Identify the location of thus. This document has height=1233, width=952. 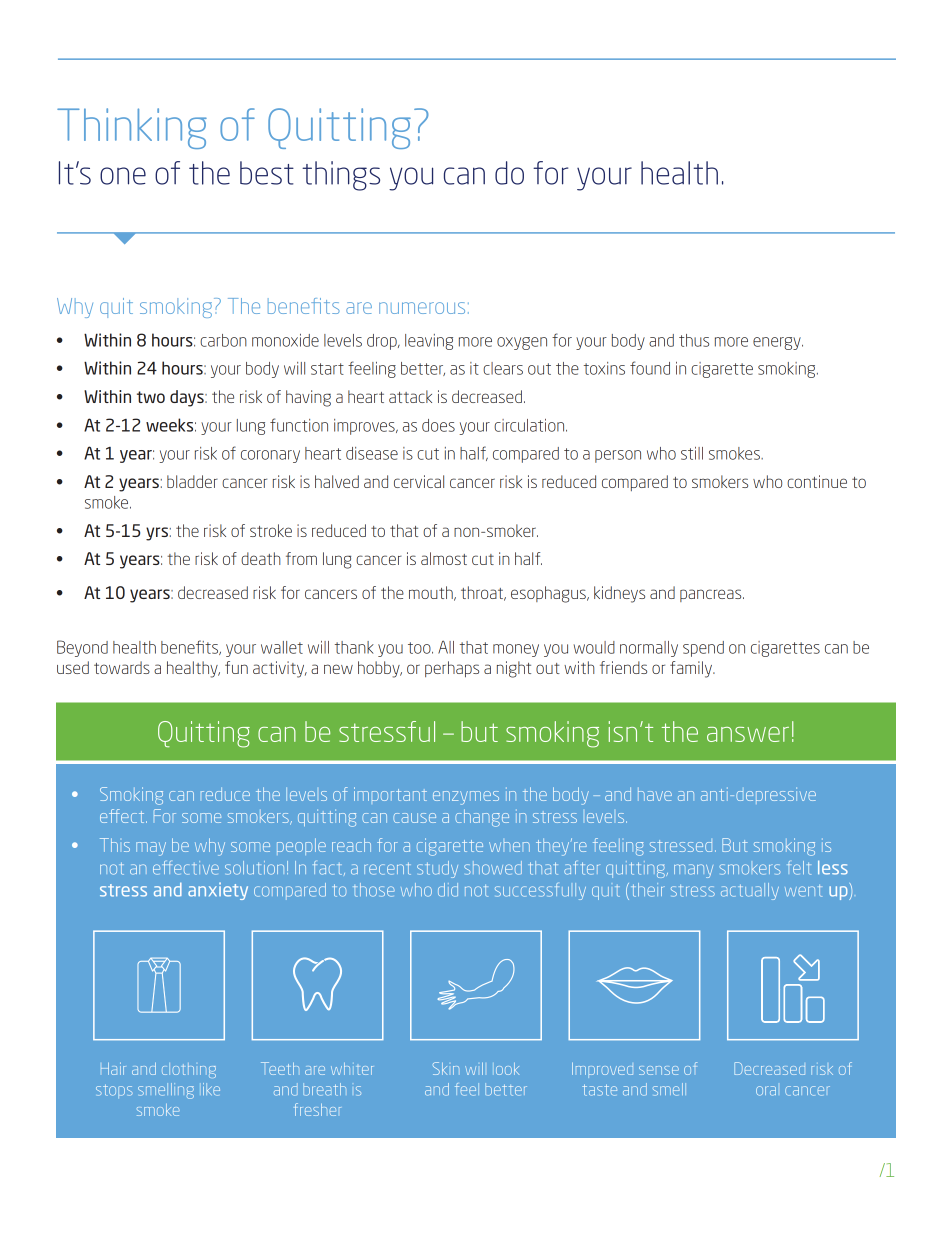
(694, 340).
